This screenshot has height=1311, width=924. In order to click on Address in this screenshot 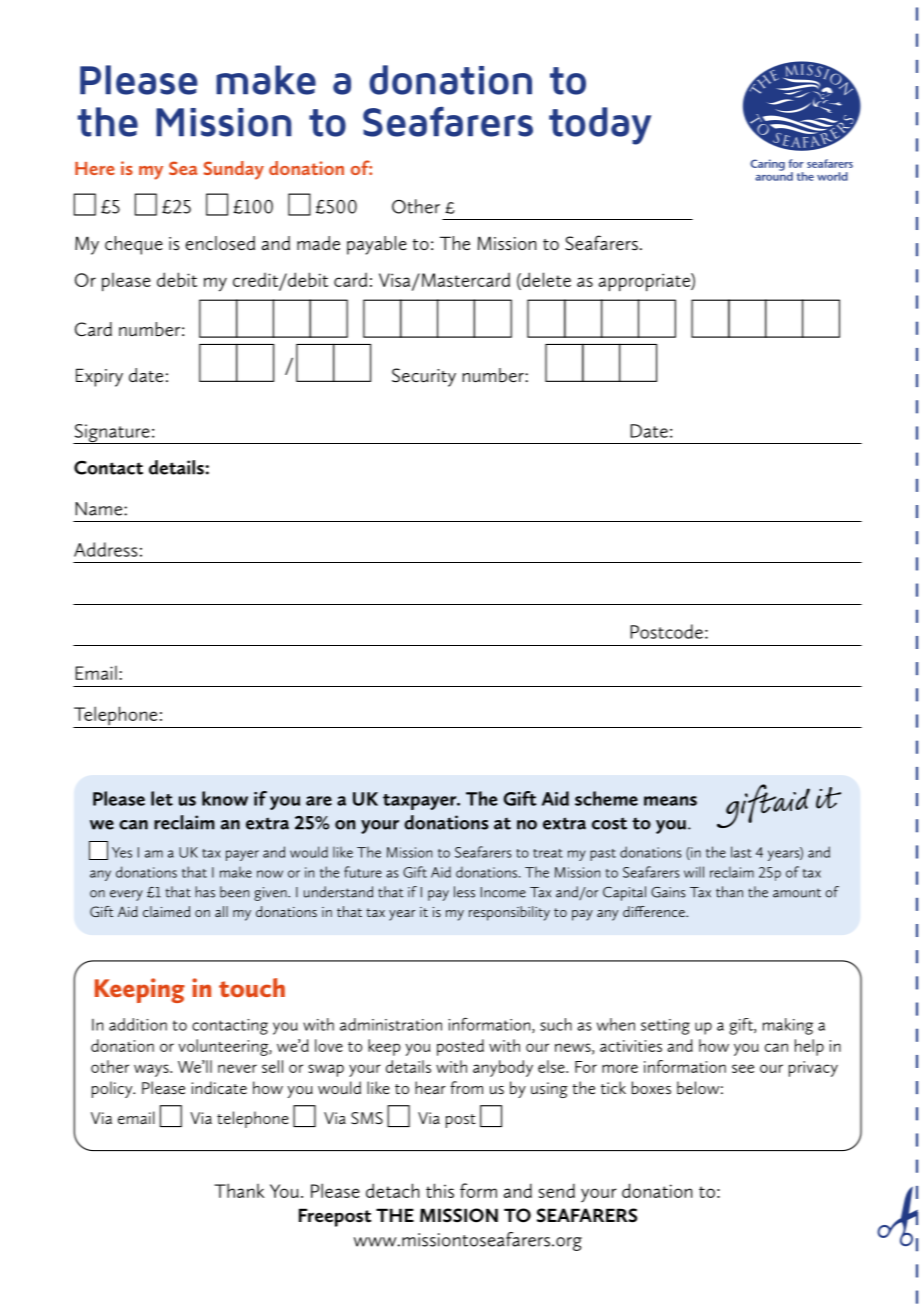, I will do `click(106, 549)`.
